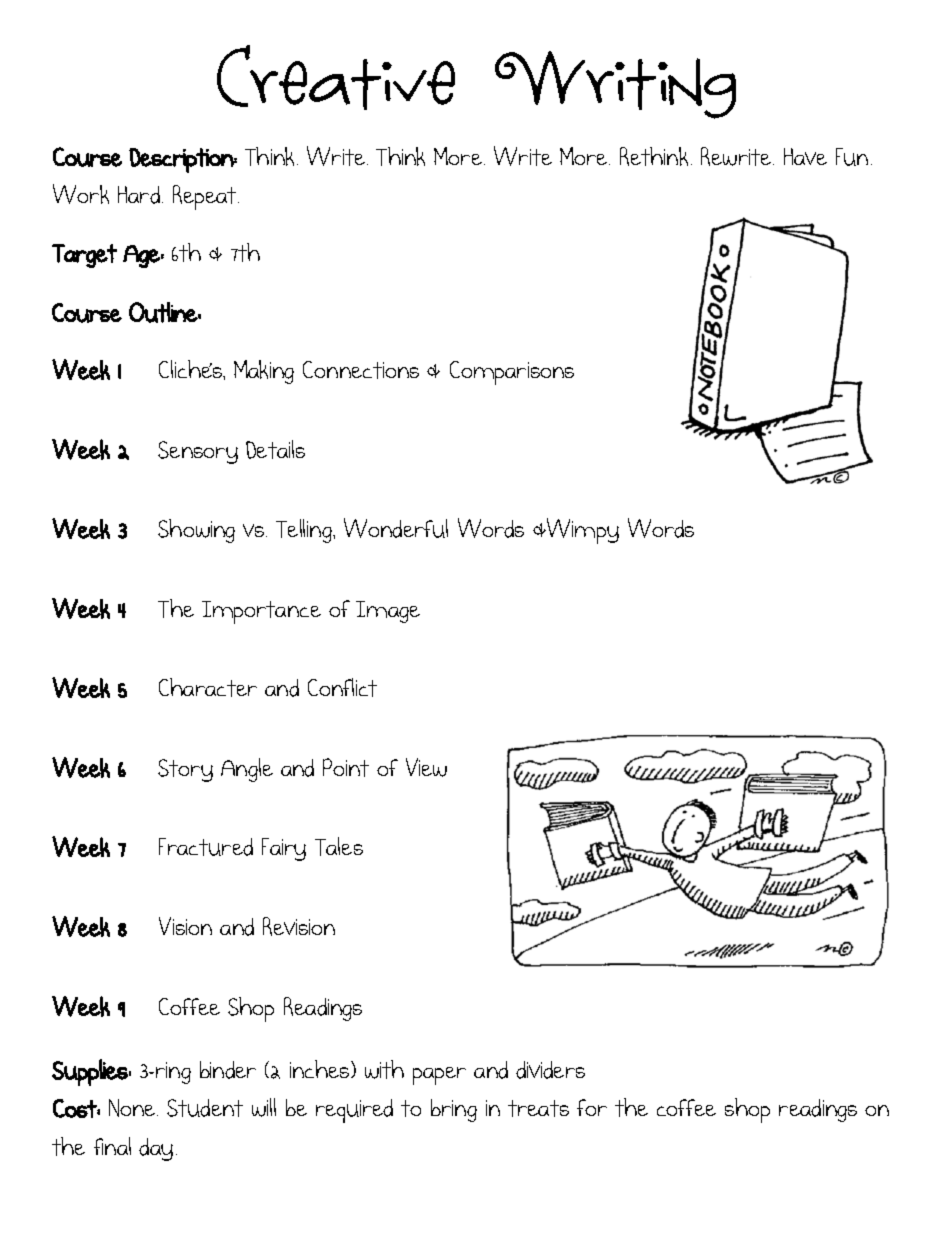 The image size is (952, 1233). What do you see at coordinates (206, 847) in the document?
I see `Fractured` at bounding box center [206, 847].
